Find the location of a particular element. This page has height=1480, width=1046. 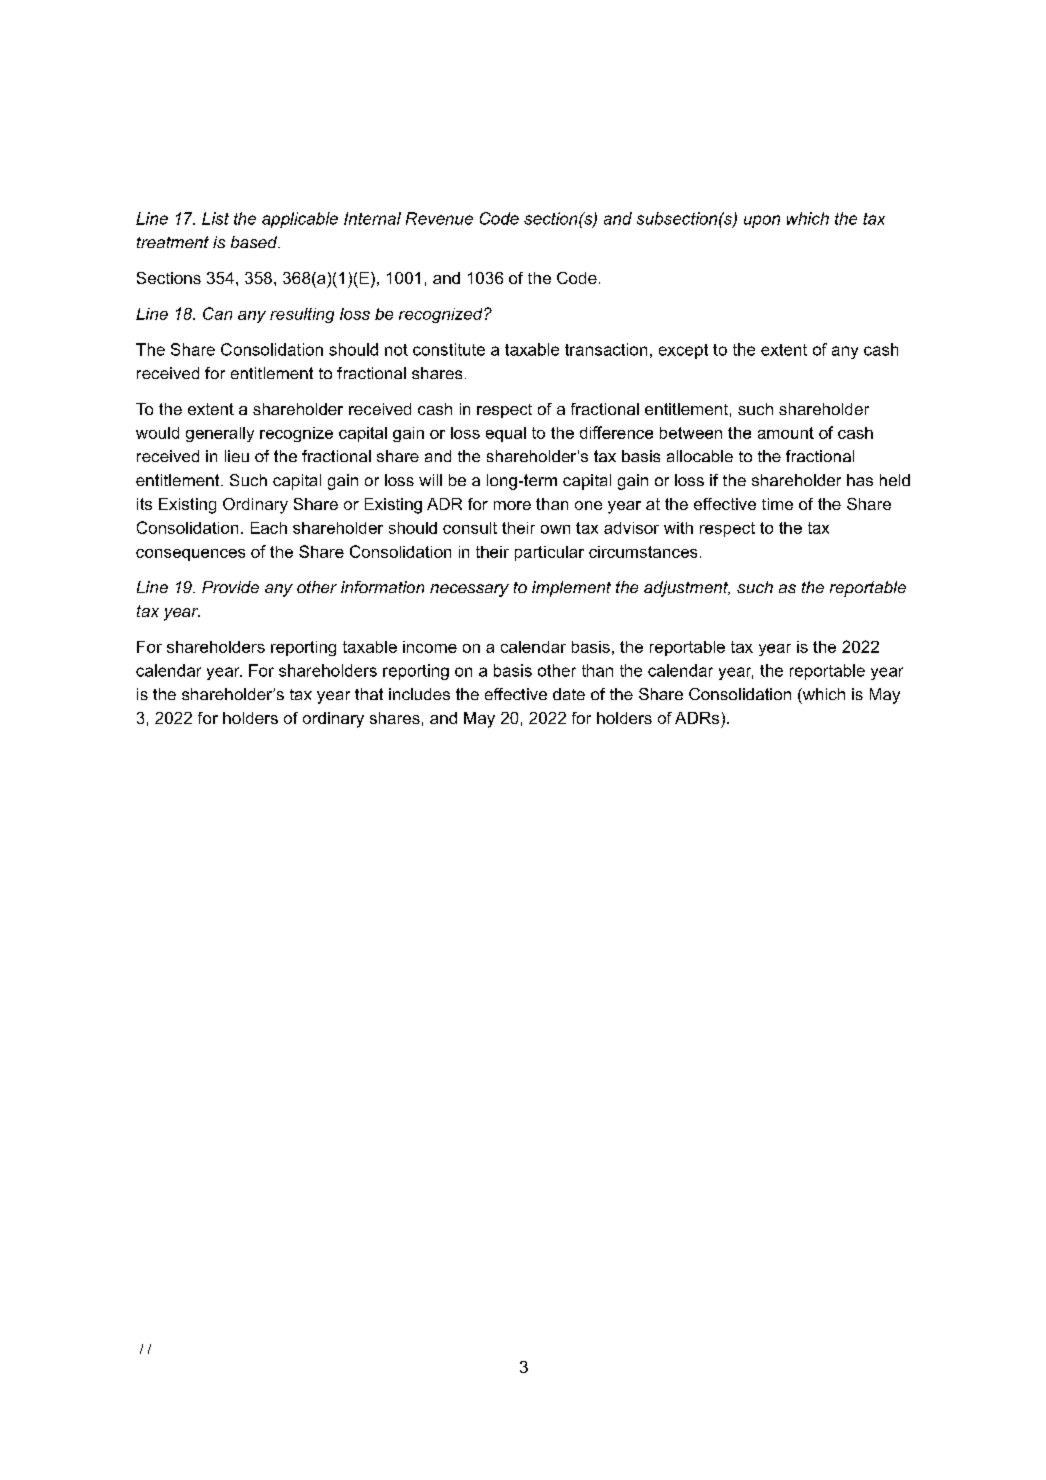

based is located at coordinates (255, 242).
